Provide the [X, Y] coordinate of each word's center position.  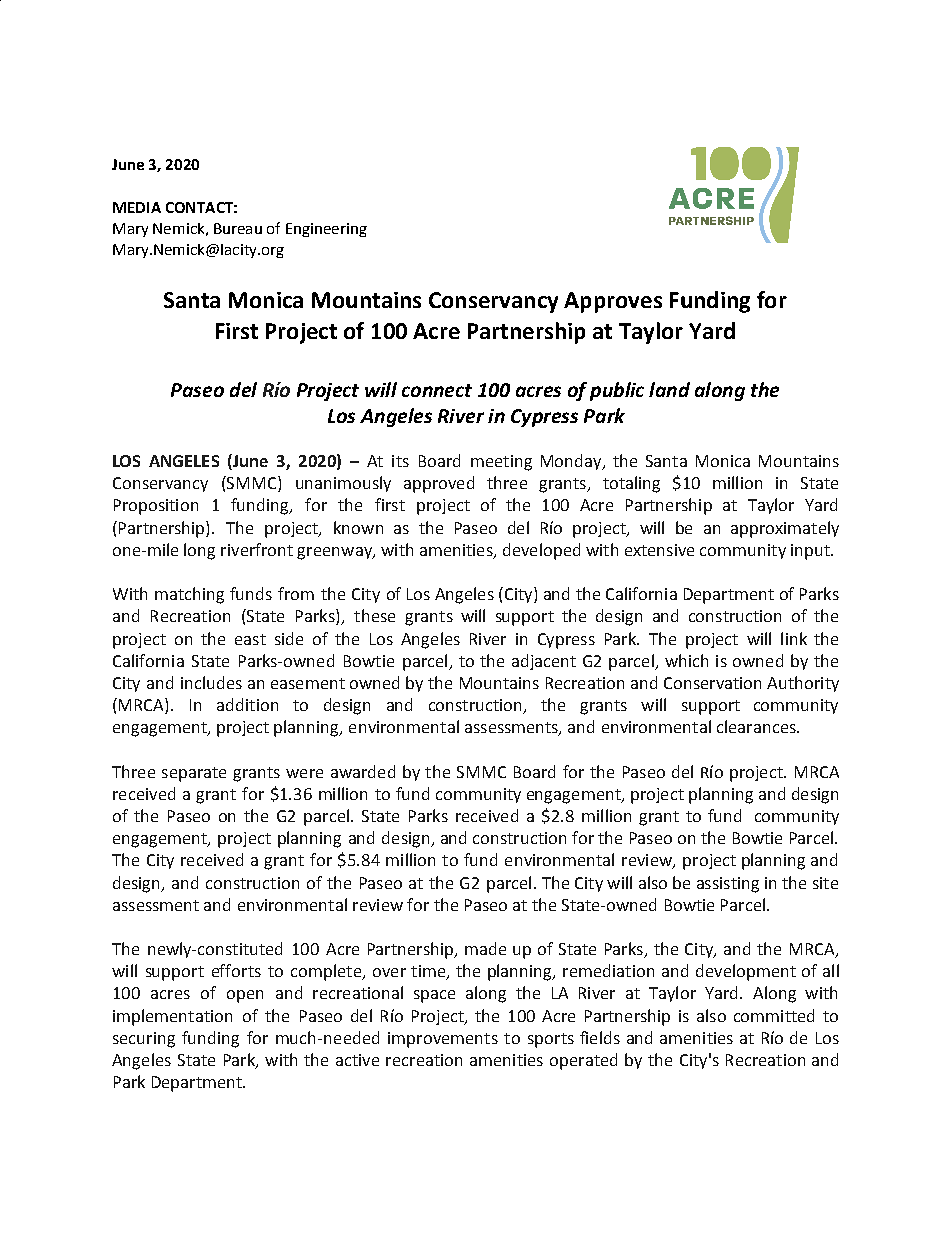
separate [194, 774]
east [250, 639]
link [794, 638]
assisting [728, 885]
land [669, 389]
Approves [613, 302]
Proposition [156, 507]
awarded [363, 771]
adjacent [544, 662]
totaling [631, 484]
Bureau [238, 228]
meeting [501, 463]
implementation [172, 1017]
